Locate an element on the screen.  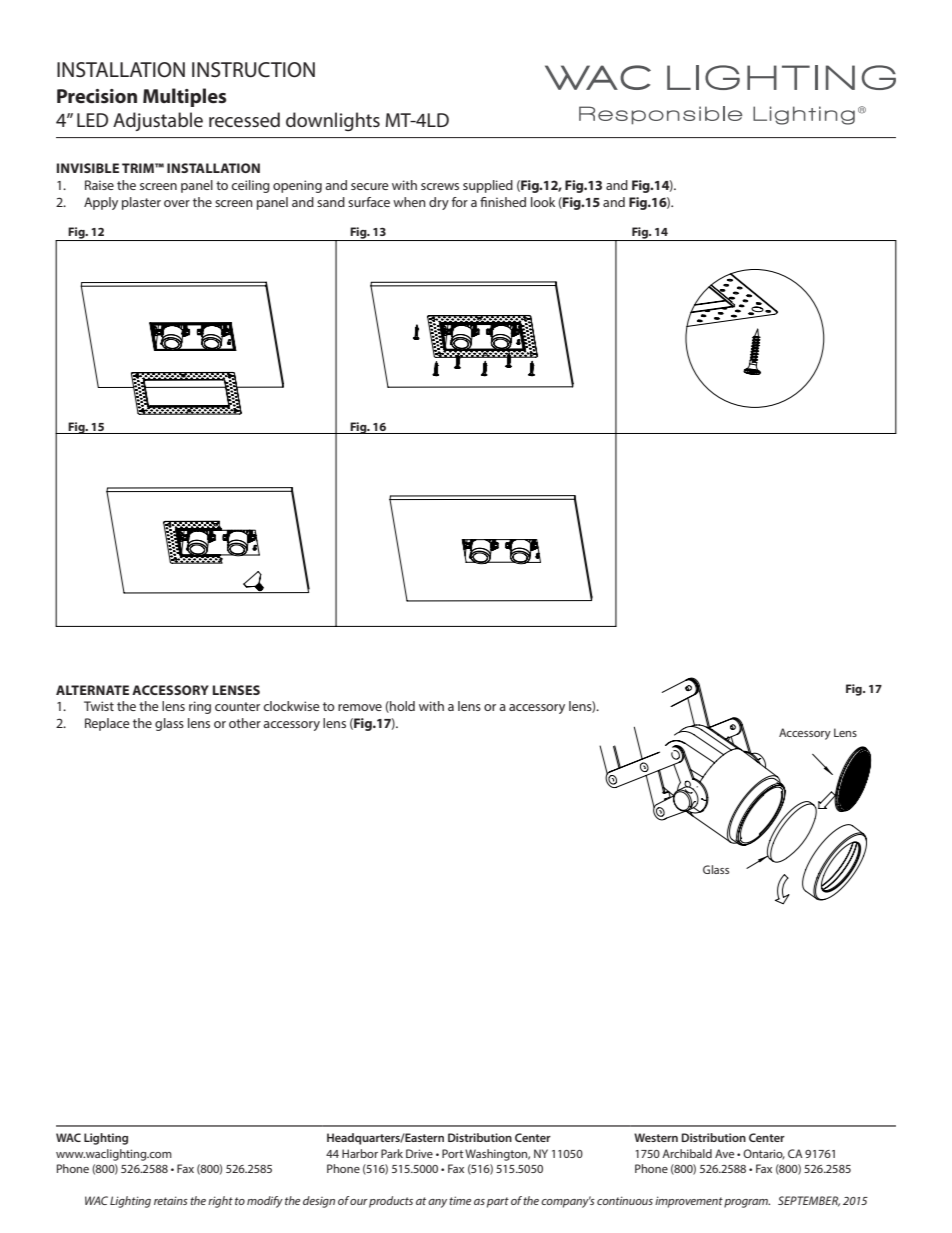
look is located at coordinates (543, 202).
